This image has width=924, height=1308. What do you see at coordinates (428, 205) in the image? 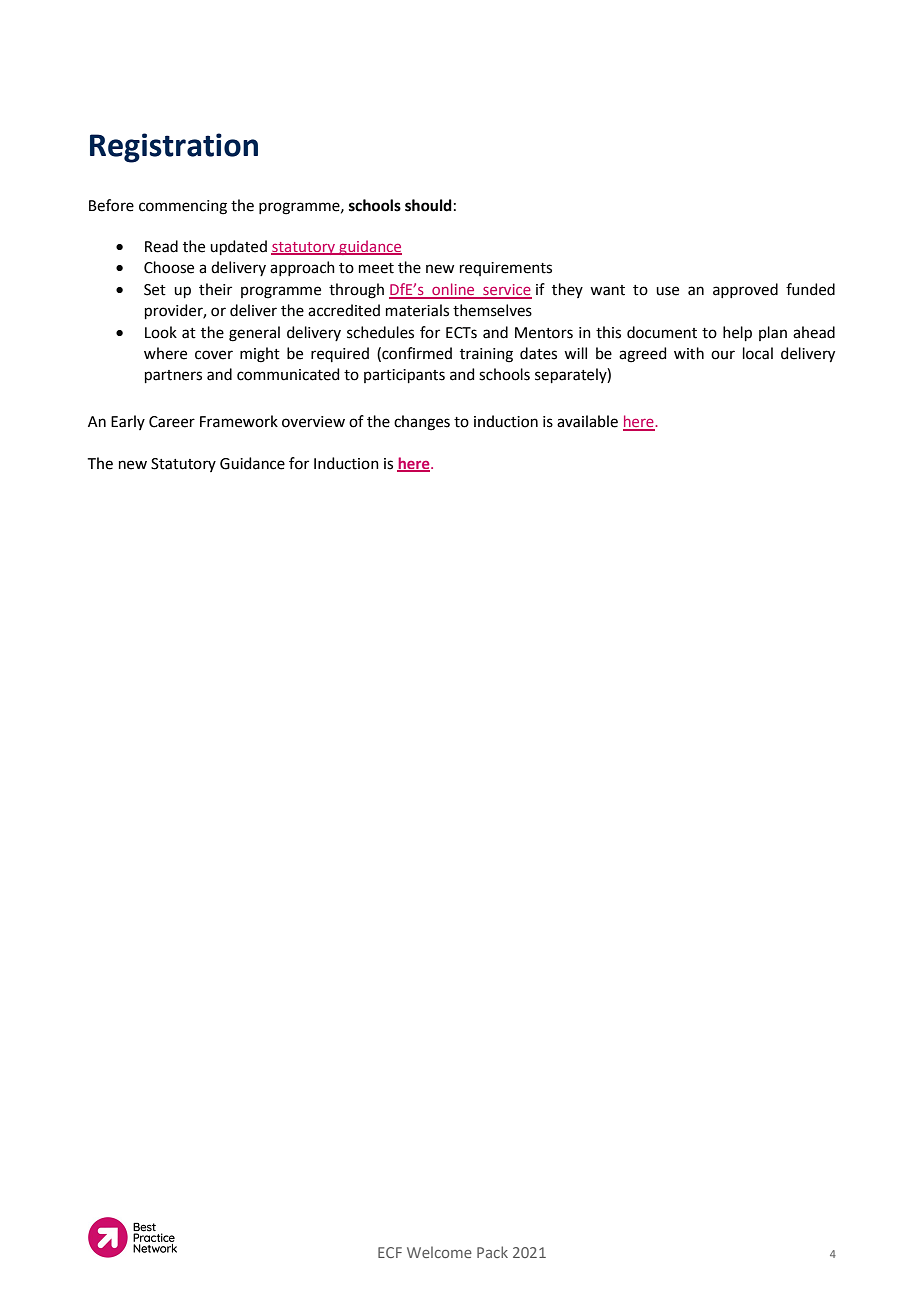
I see `should` at bounding box center [428, 205].
